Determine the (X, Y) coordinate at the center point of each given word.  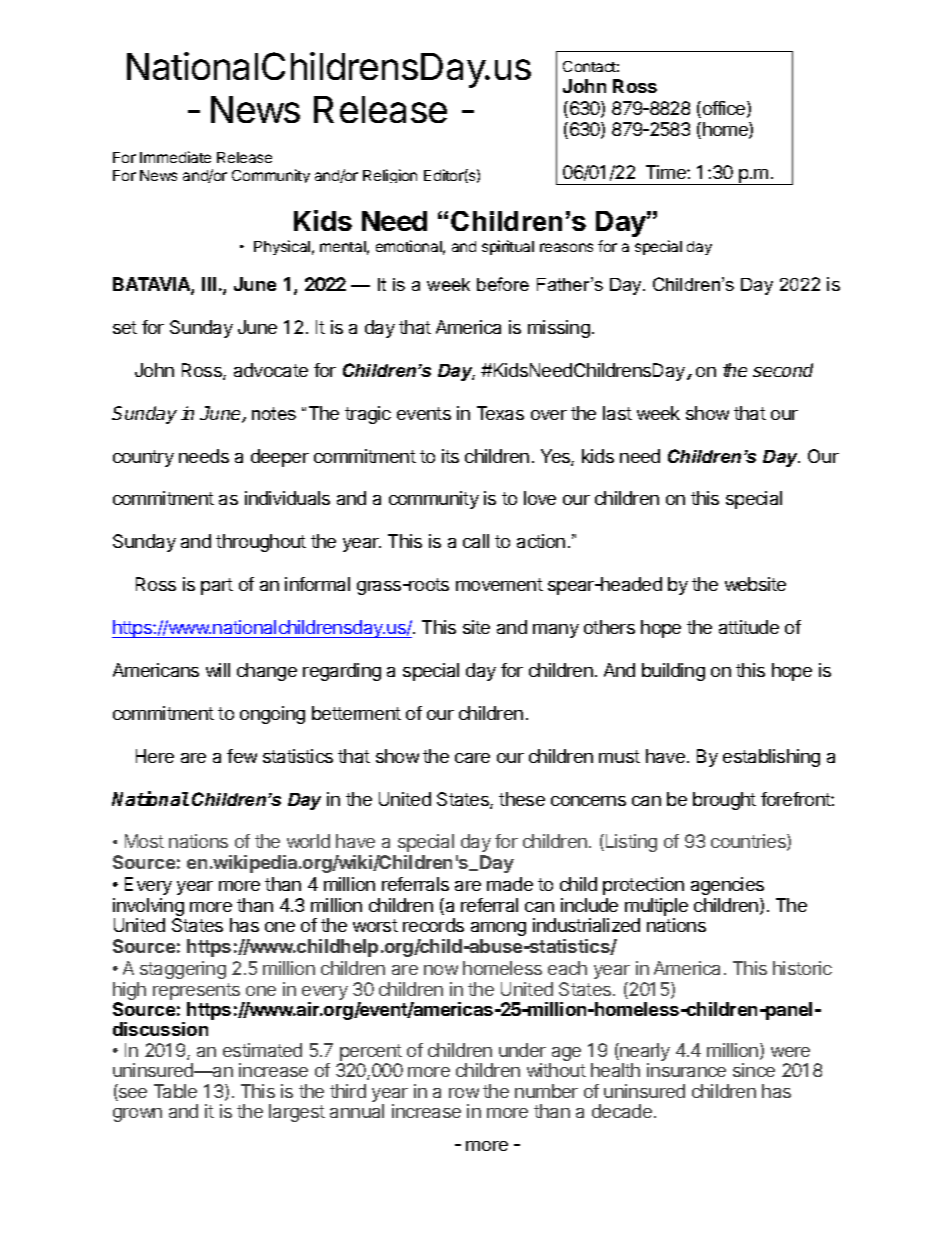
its (450, 456)
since (754, 1070)
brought (724, 801)
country (143, 458)
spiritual (508, 247)
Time (667, 172)
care (472, 758)
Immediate (175, 157)
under (522, 1050)
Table (175, 1091)
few (242, 756)
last (617, 413)
